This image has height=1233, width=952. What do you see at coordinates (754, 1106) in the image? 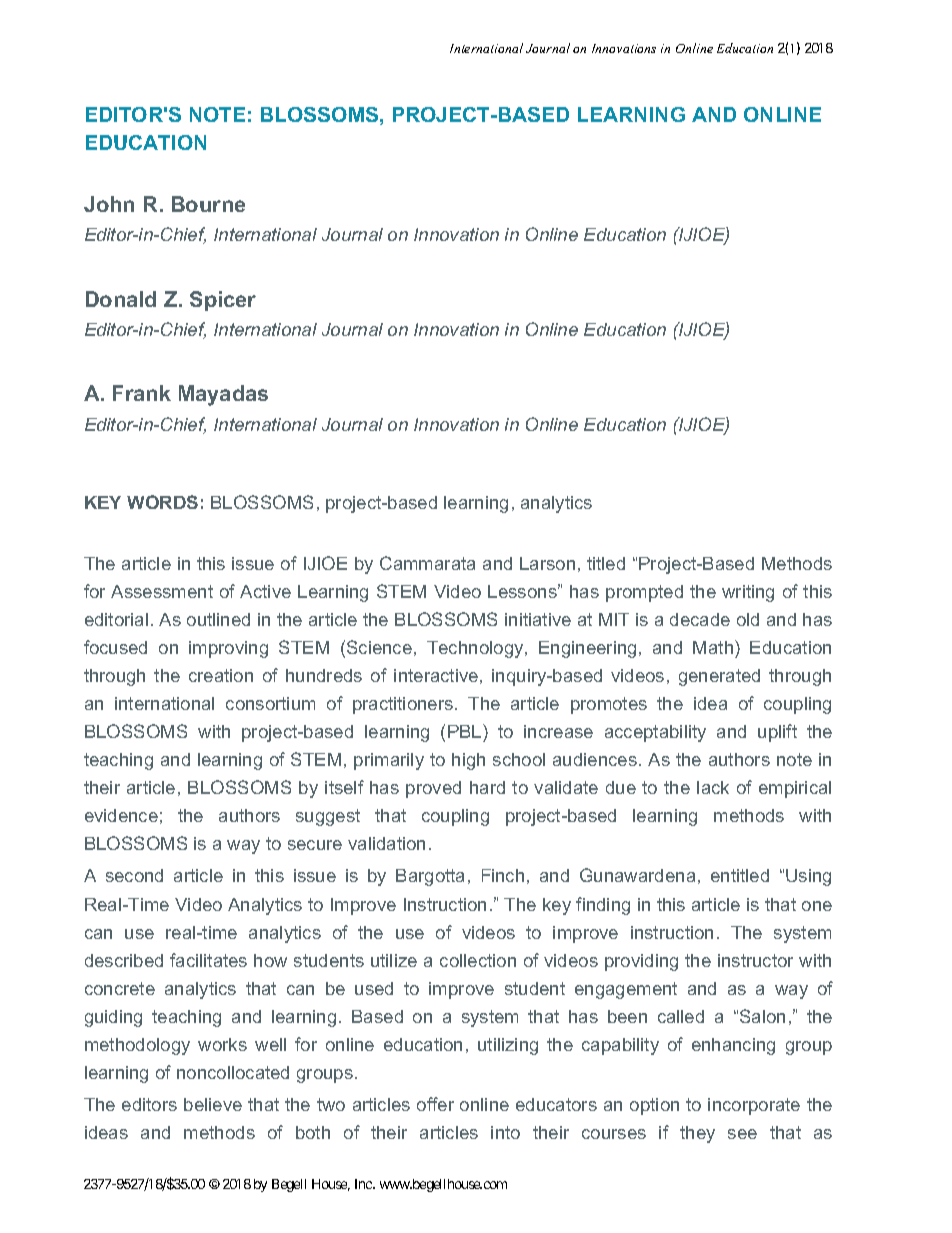
I see `incorporate` at bounding box center [754, 1106].
